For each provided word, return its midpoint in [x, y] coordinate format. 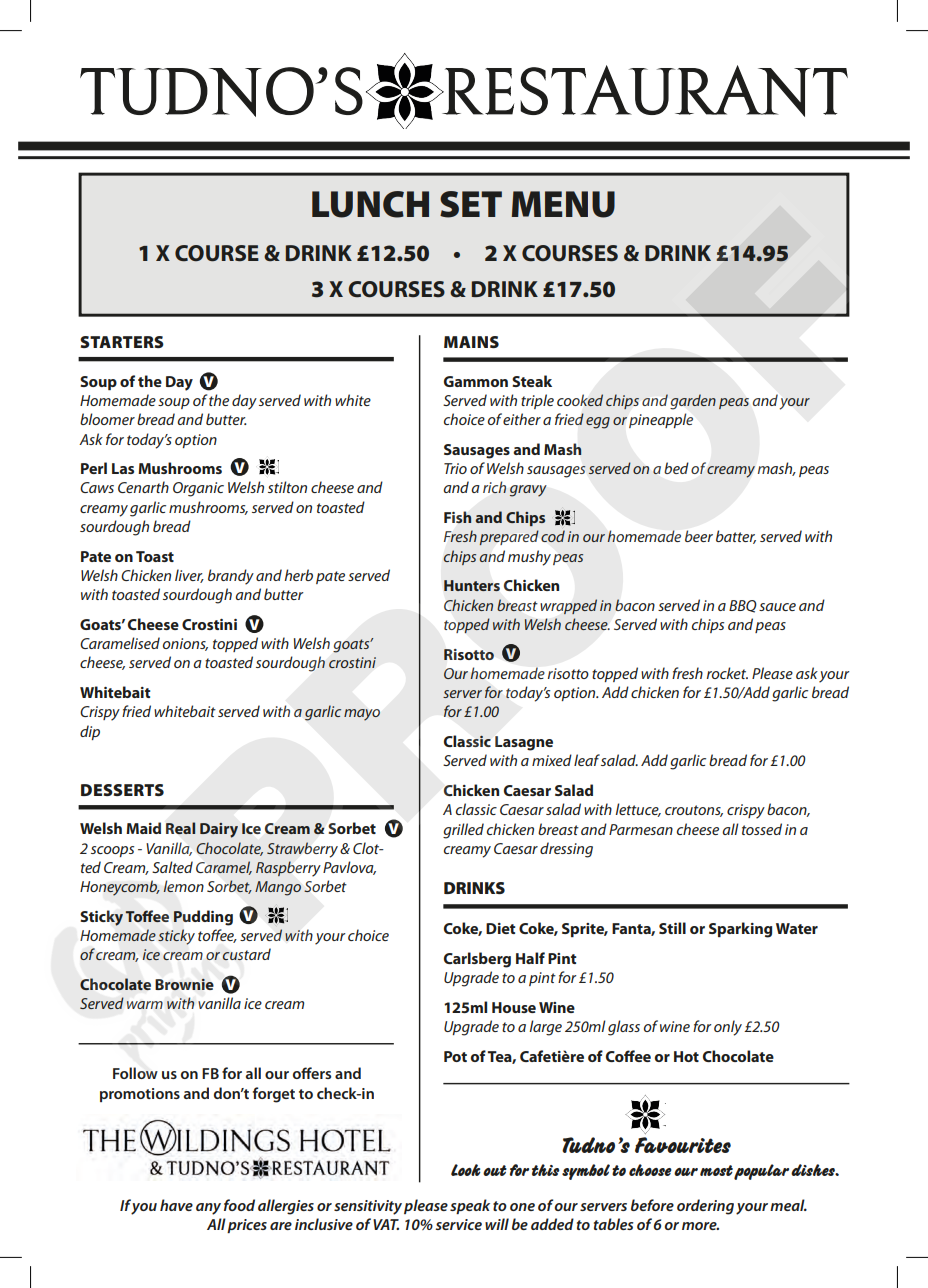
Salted [172, 867]
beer [699, 536]
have [176, 1205]
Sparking [740, 930]
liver [189, 576]
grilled [463, 831]
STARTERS [122, 342]
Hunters [472, 585]
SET [471, 204]
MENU [563, 204]
